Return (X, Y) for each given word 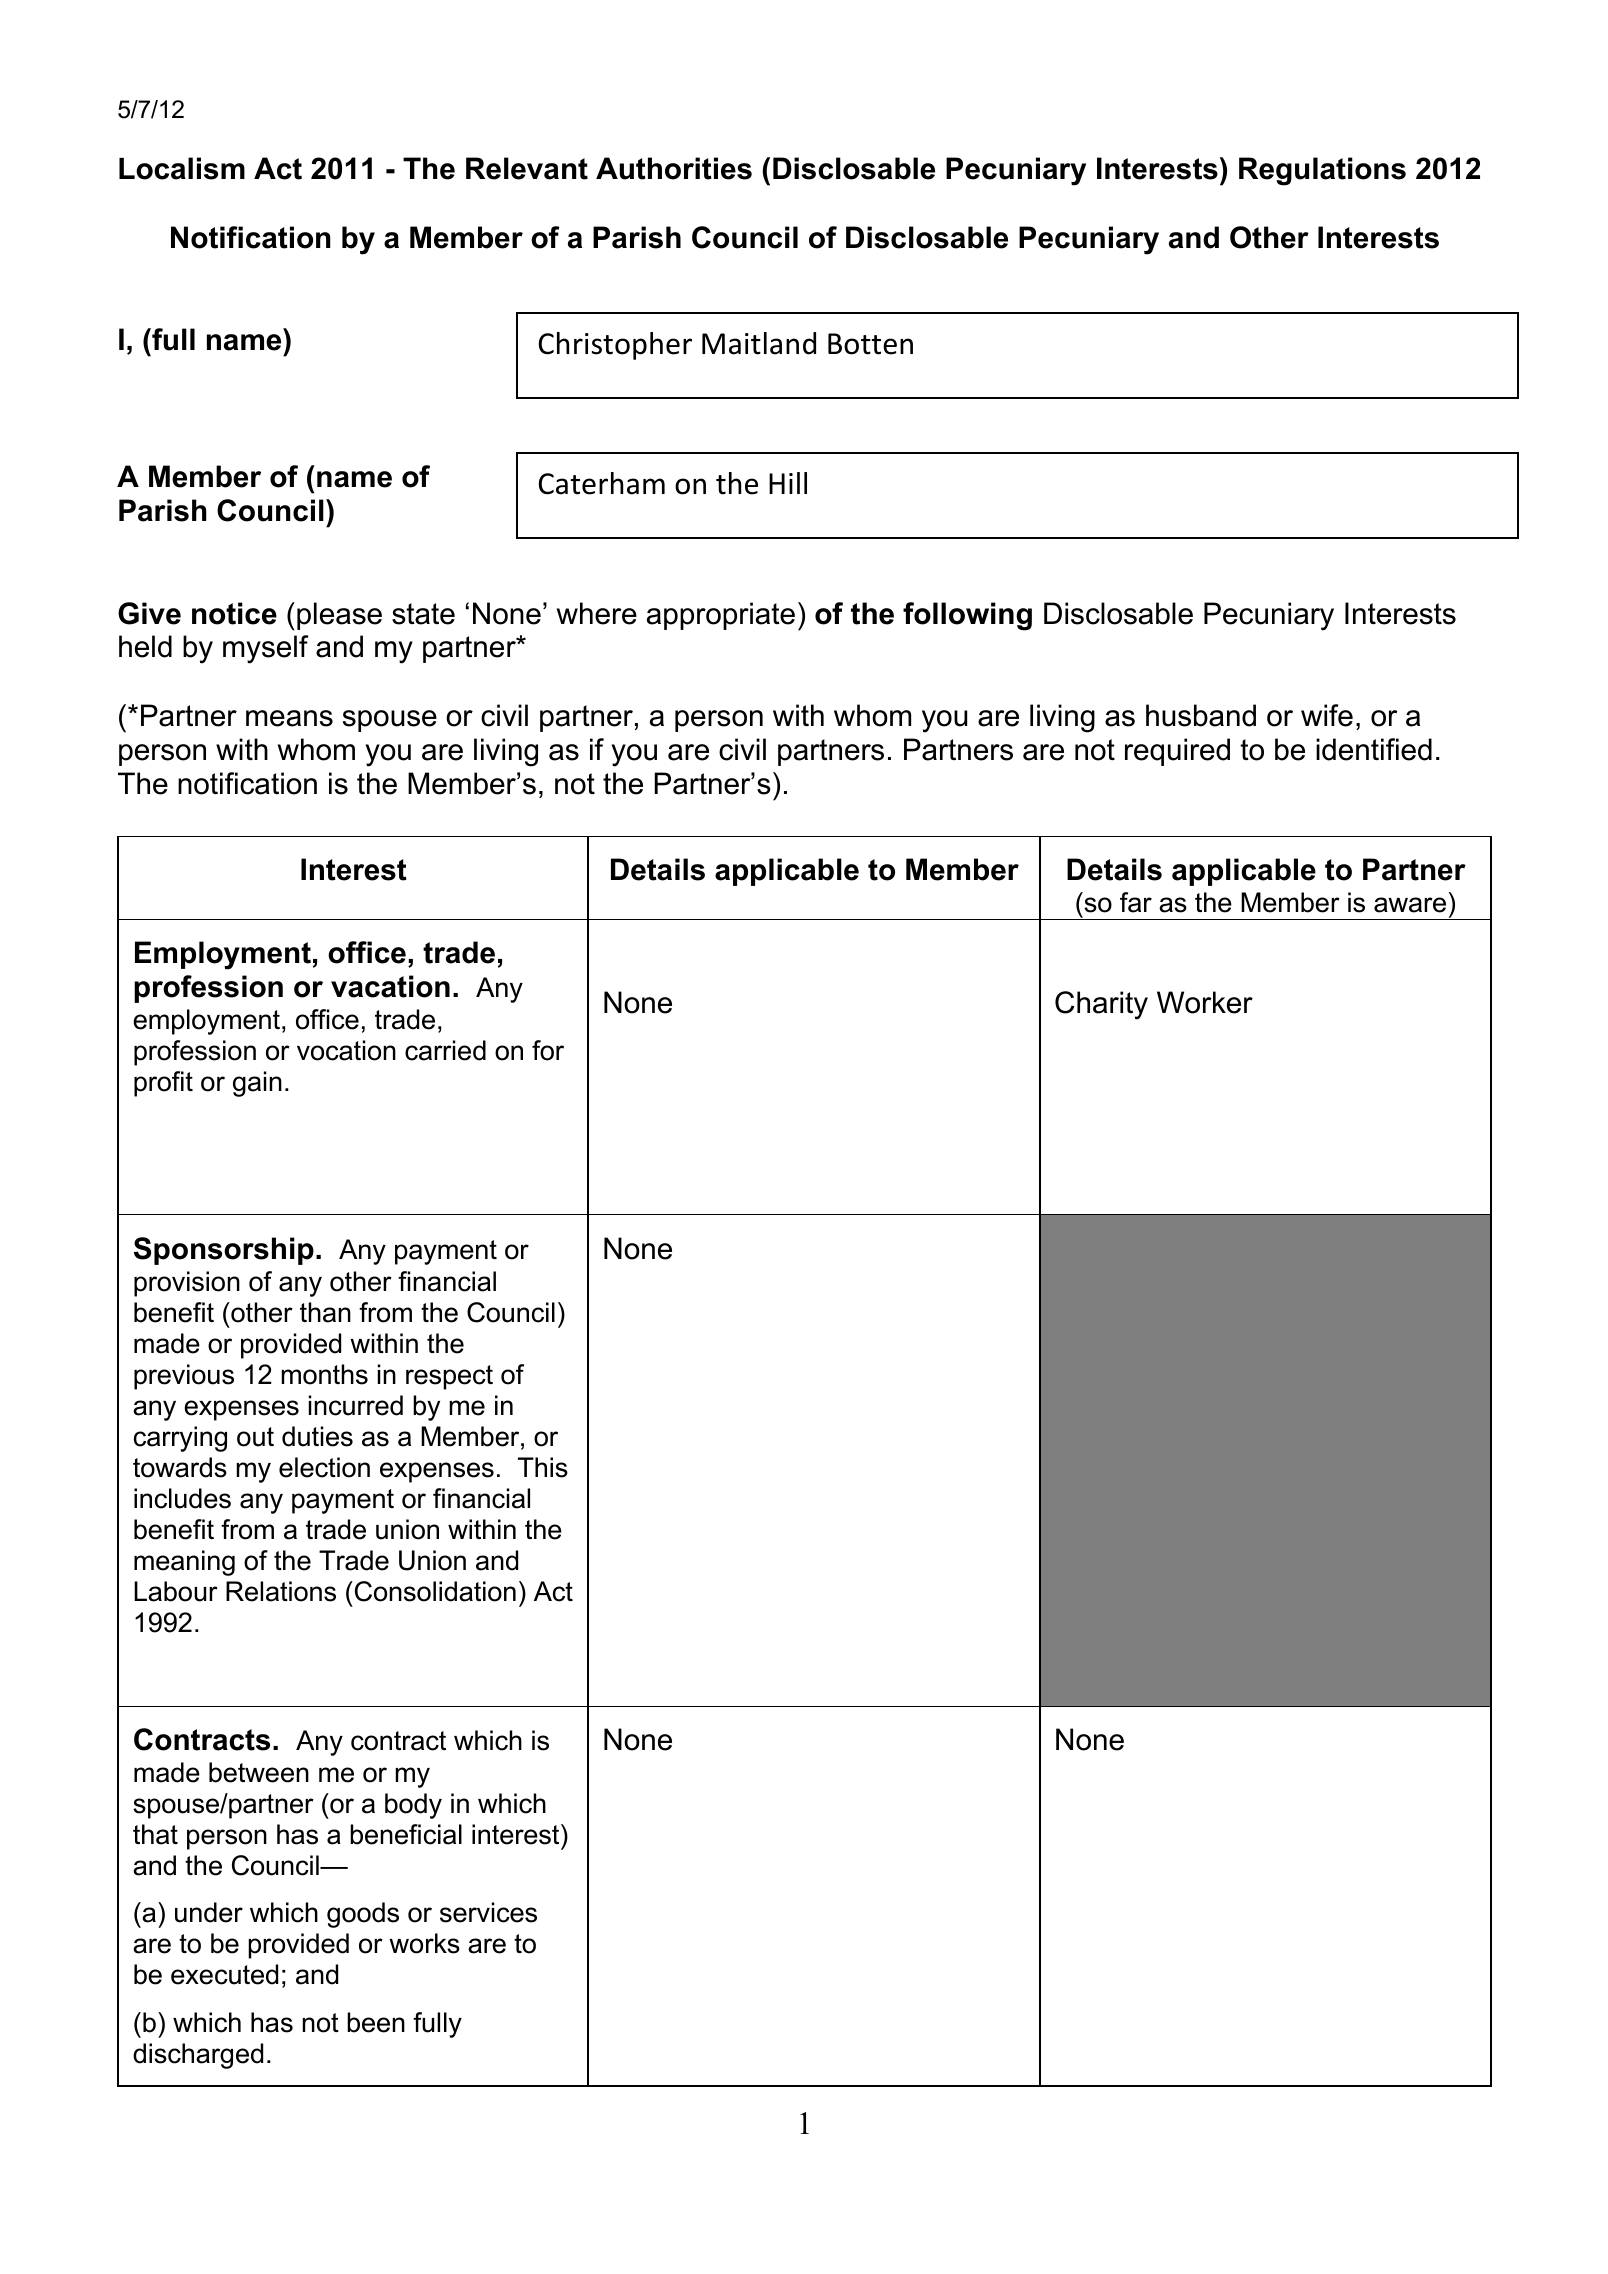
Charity (1101, 1005)
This (543, 1467)
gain (257, 1084)
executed (224, 1974)
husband (1201, 715)
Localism (182, 168)
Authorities (674, 168)
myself (265, 649)
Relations (281, 1591)
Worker (1205, 1002)
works (424, 1943)
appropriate (721, 616)
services (488, 1912)
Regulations (1322, 171)
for (548, 1050)
